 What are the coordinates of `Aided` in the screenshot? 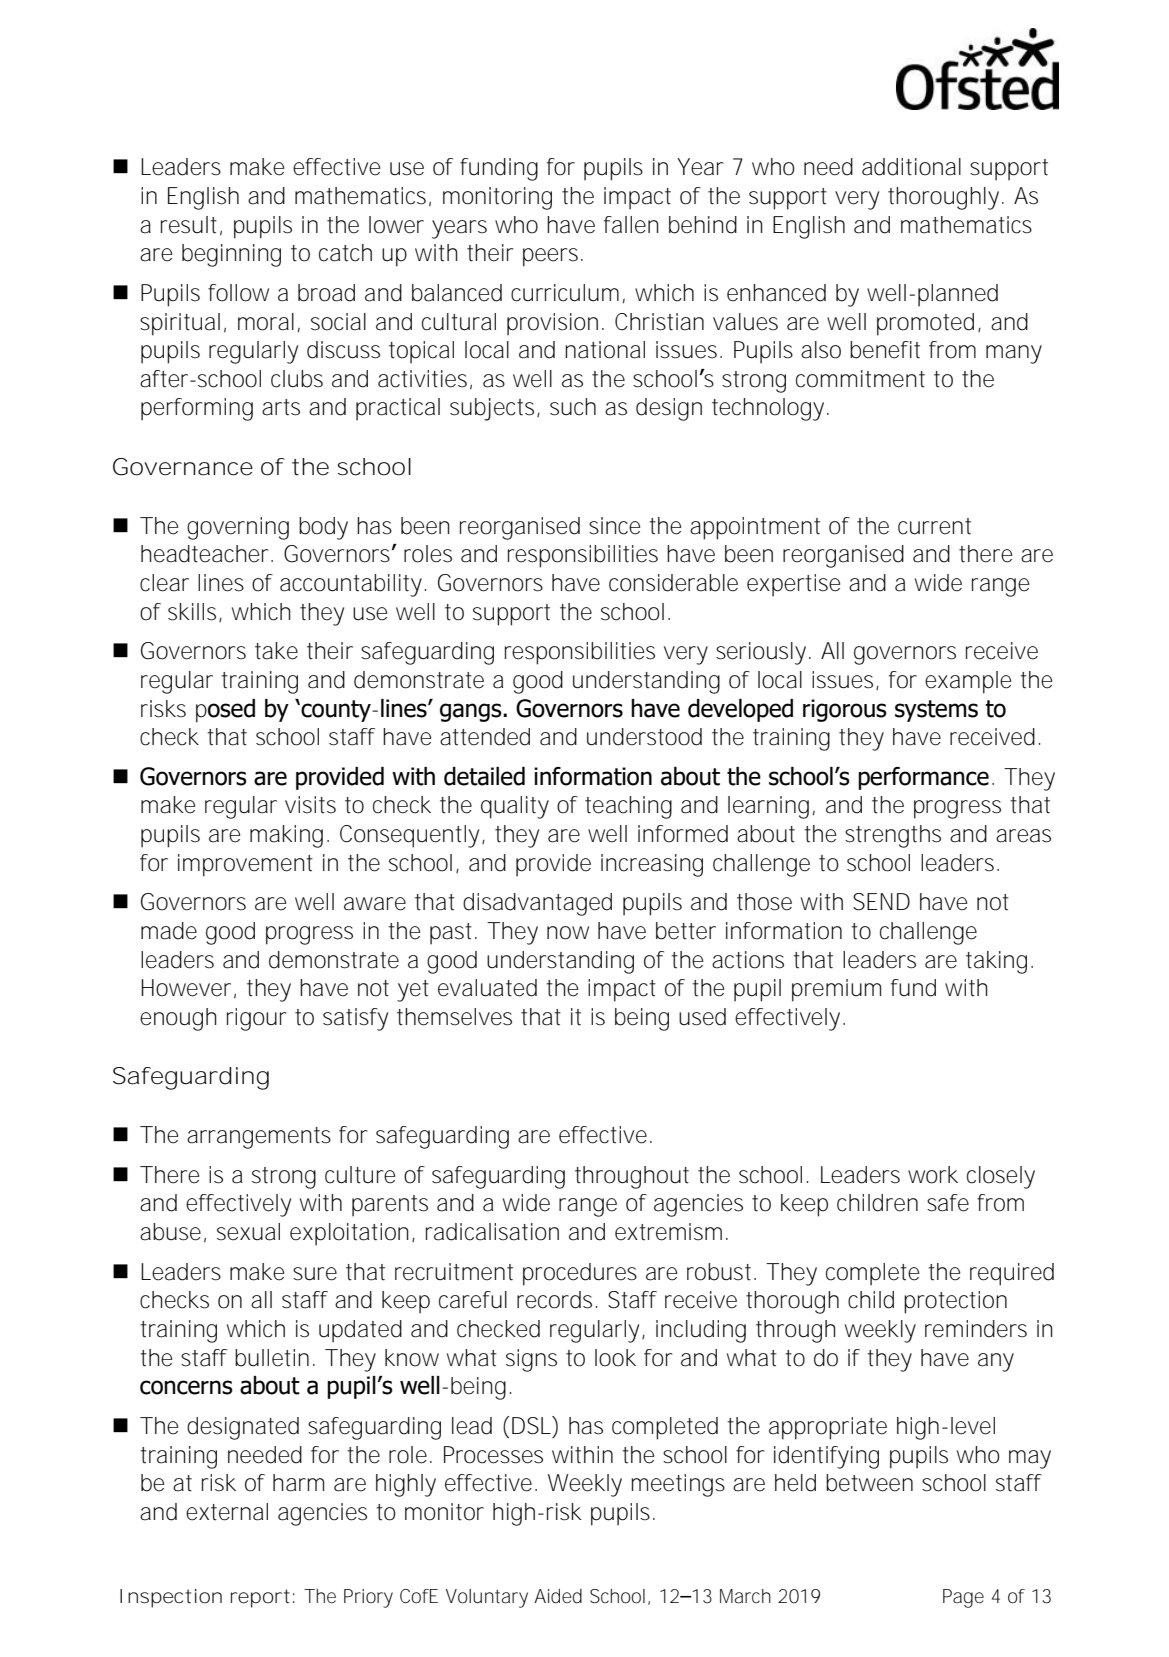 It's located at (558, 1596).
